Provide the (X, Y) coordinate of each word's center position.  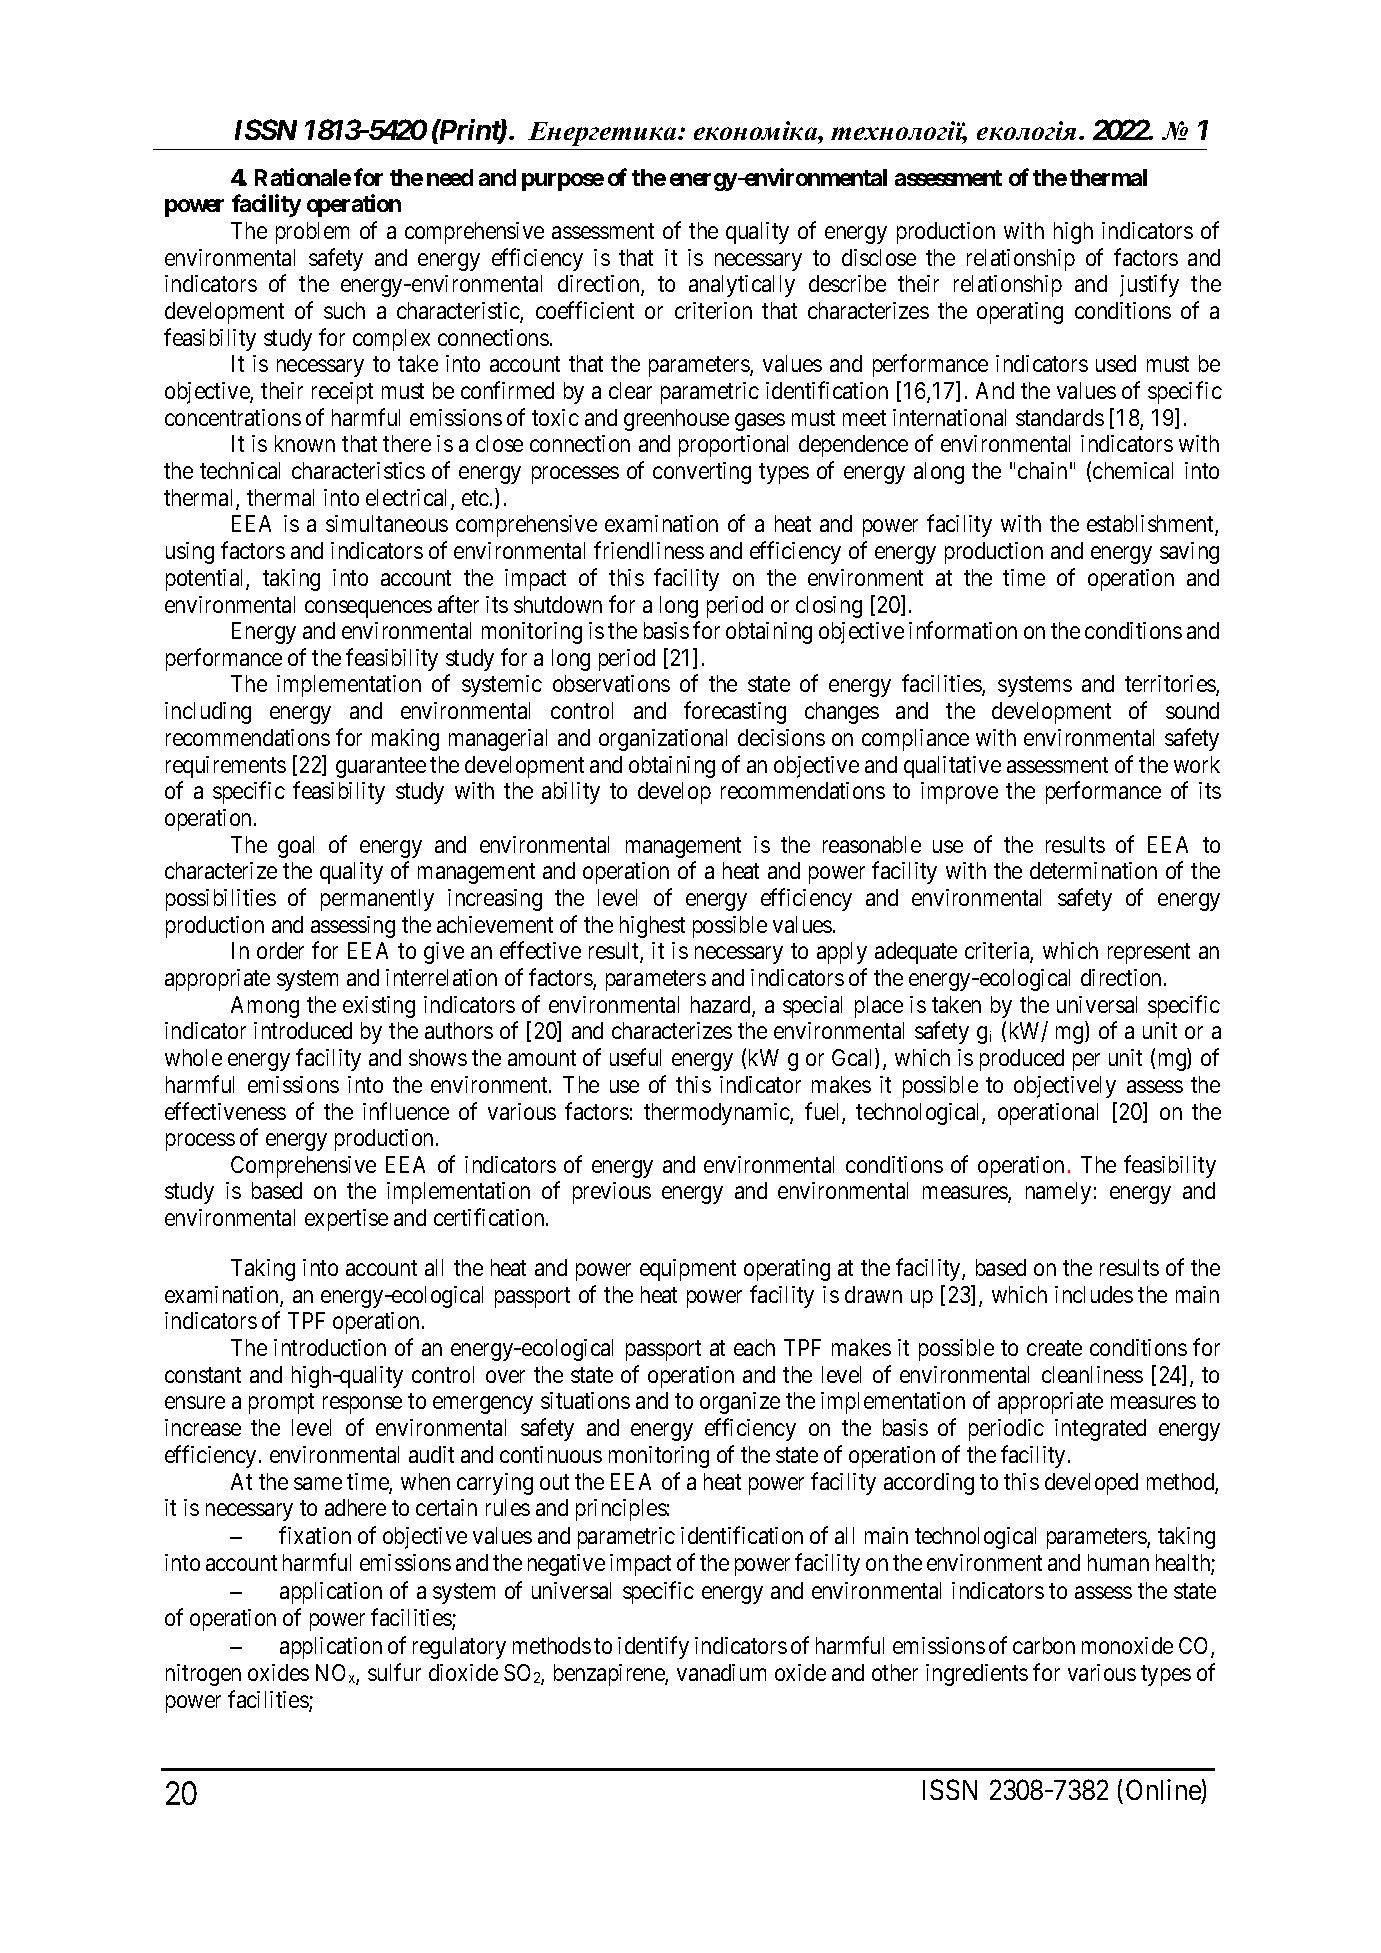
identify (653, 1648)
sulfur (394, 1672)
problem (312, 233)
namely (1058, 1193)
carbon (1044, 1645)
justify (1149, 286)
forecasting (735, 712)
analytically (742, 286)
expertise (346, 1220)
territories (1171, 685)
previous (612, 1193)
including (208, 713)
